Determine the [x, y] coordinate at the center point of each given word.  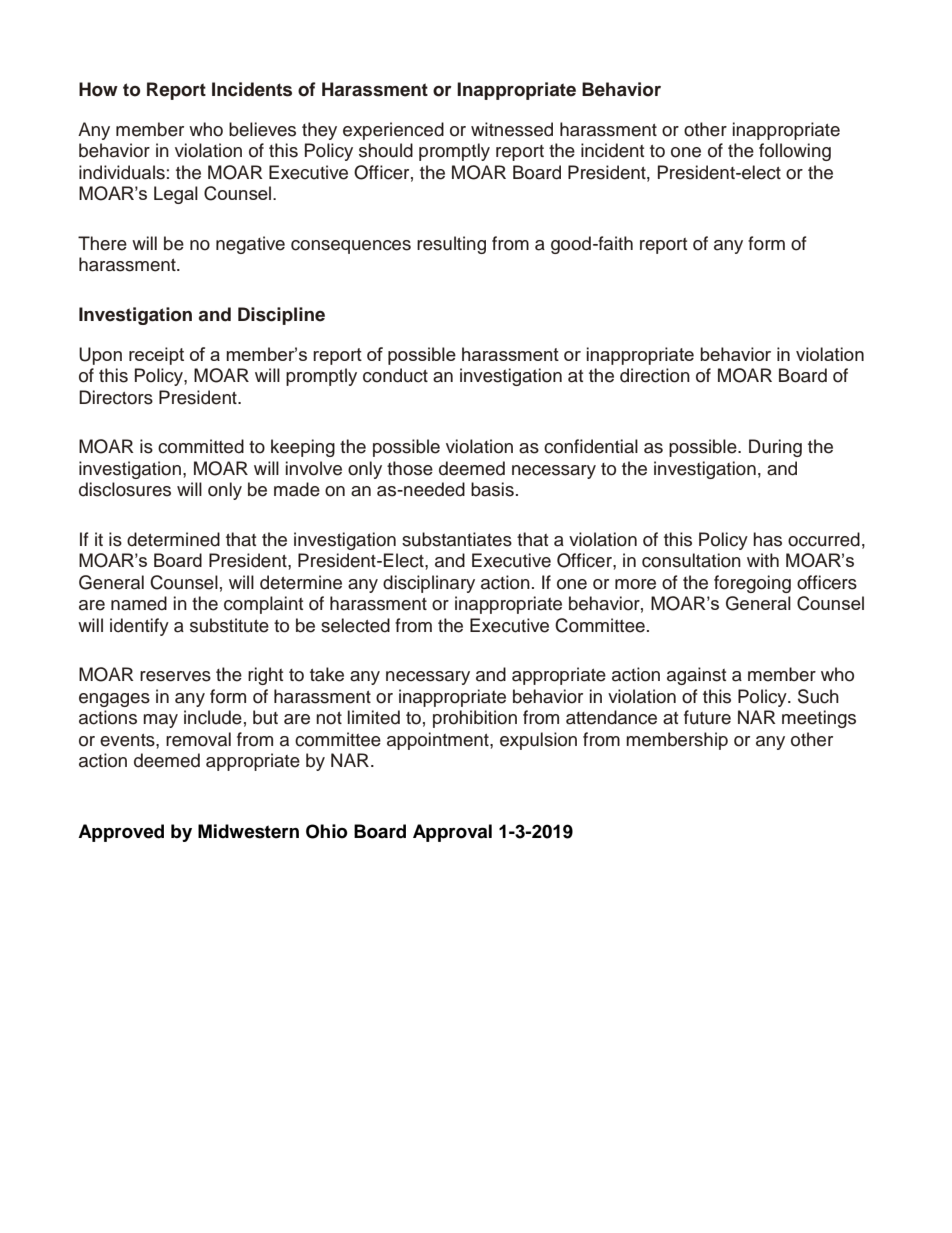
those [410, 468]
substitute [229, 625]
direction [655, 375]
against [696, 676]
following [795, 152]
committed [201, 446]
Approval [452, 833]
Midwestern [248, 831]
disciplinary [429, 584]
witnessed [512, 129]
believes [262, 129]
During [775, 448]
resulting [451, 245]
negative [250, 245]
